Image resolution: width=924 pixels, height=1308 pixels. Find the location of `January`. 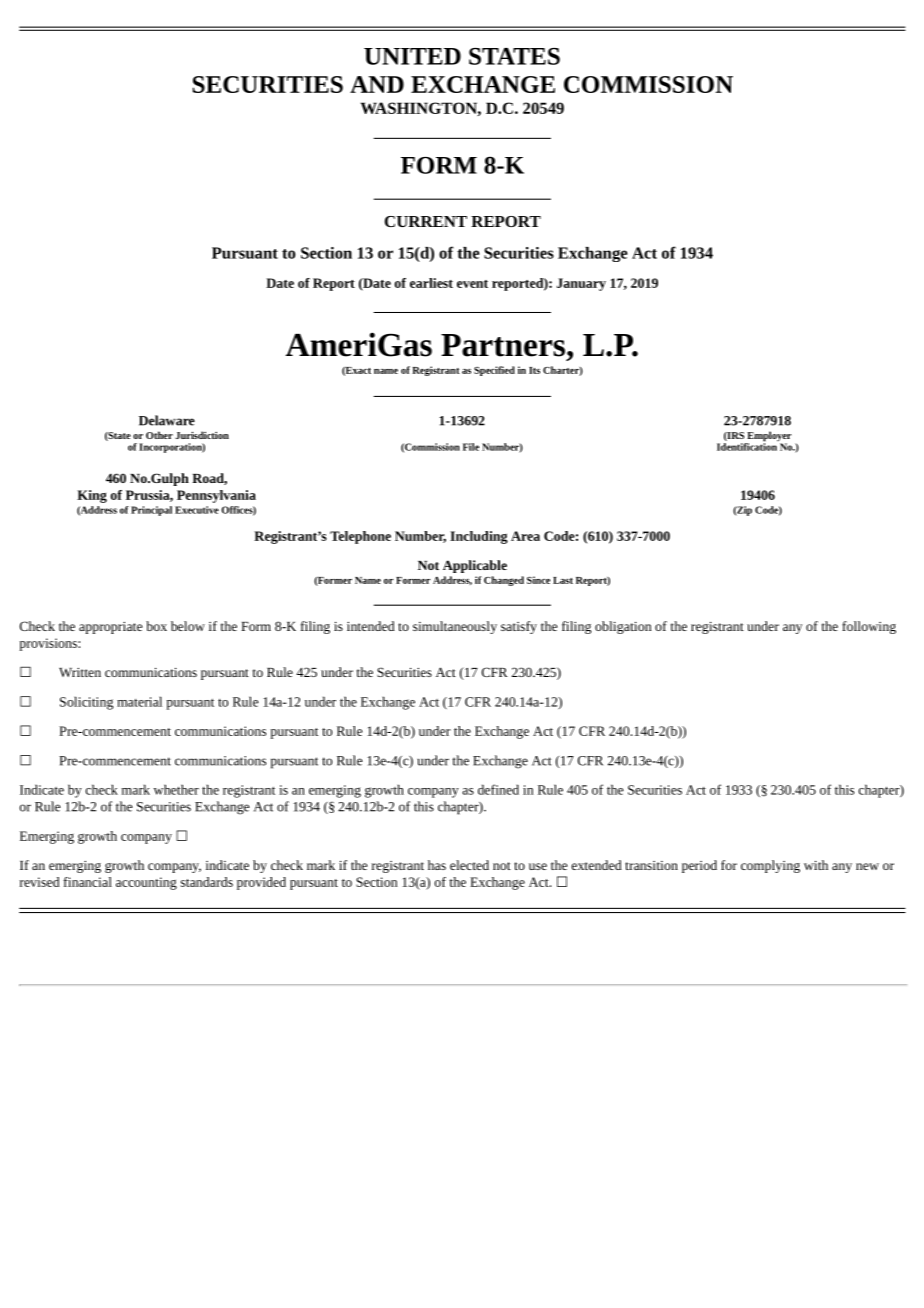

January is located at coordinates (581, 284).
